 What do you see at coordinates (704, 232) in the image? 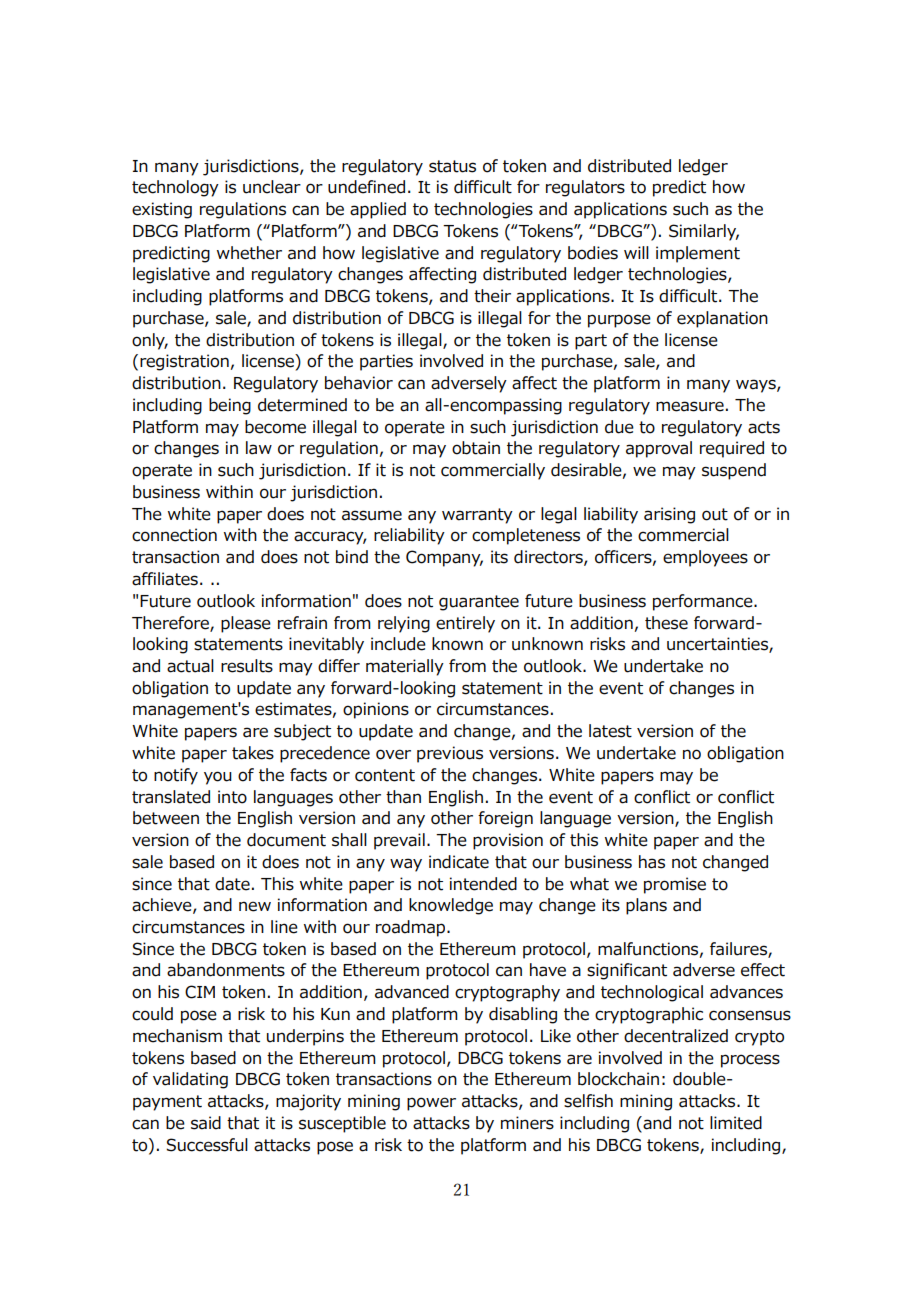
I see `Similarly` at bounding box center [704, 232].
